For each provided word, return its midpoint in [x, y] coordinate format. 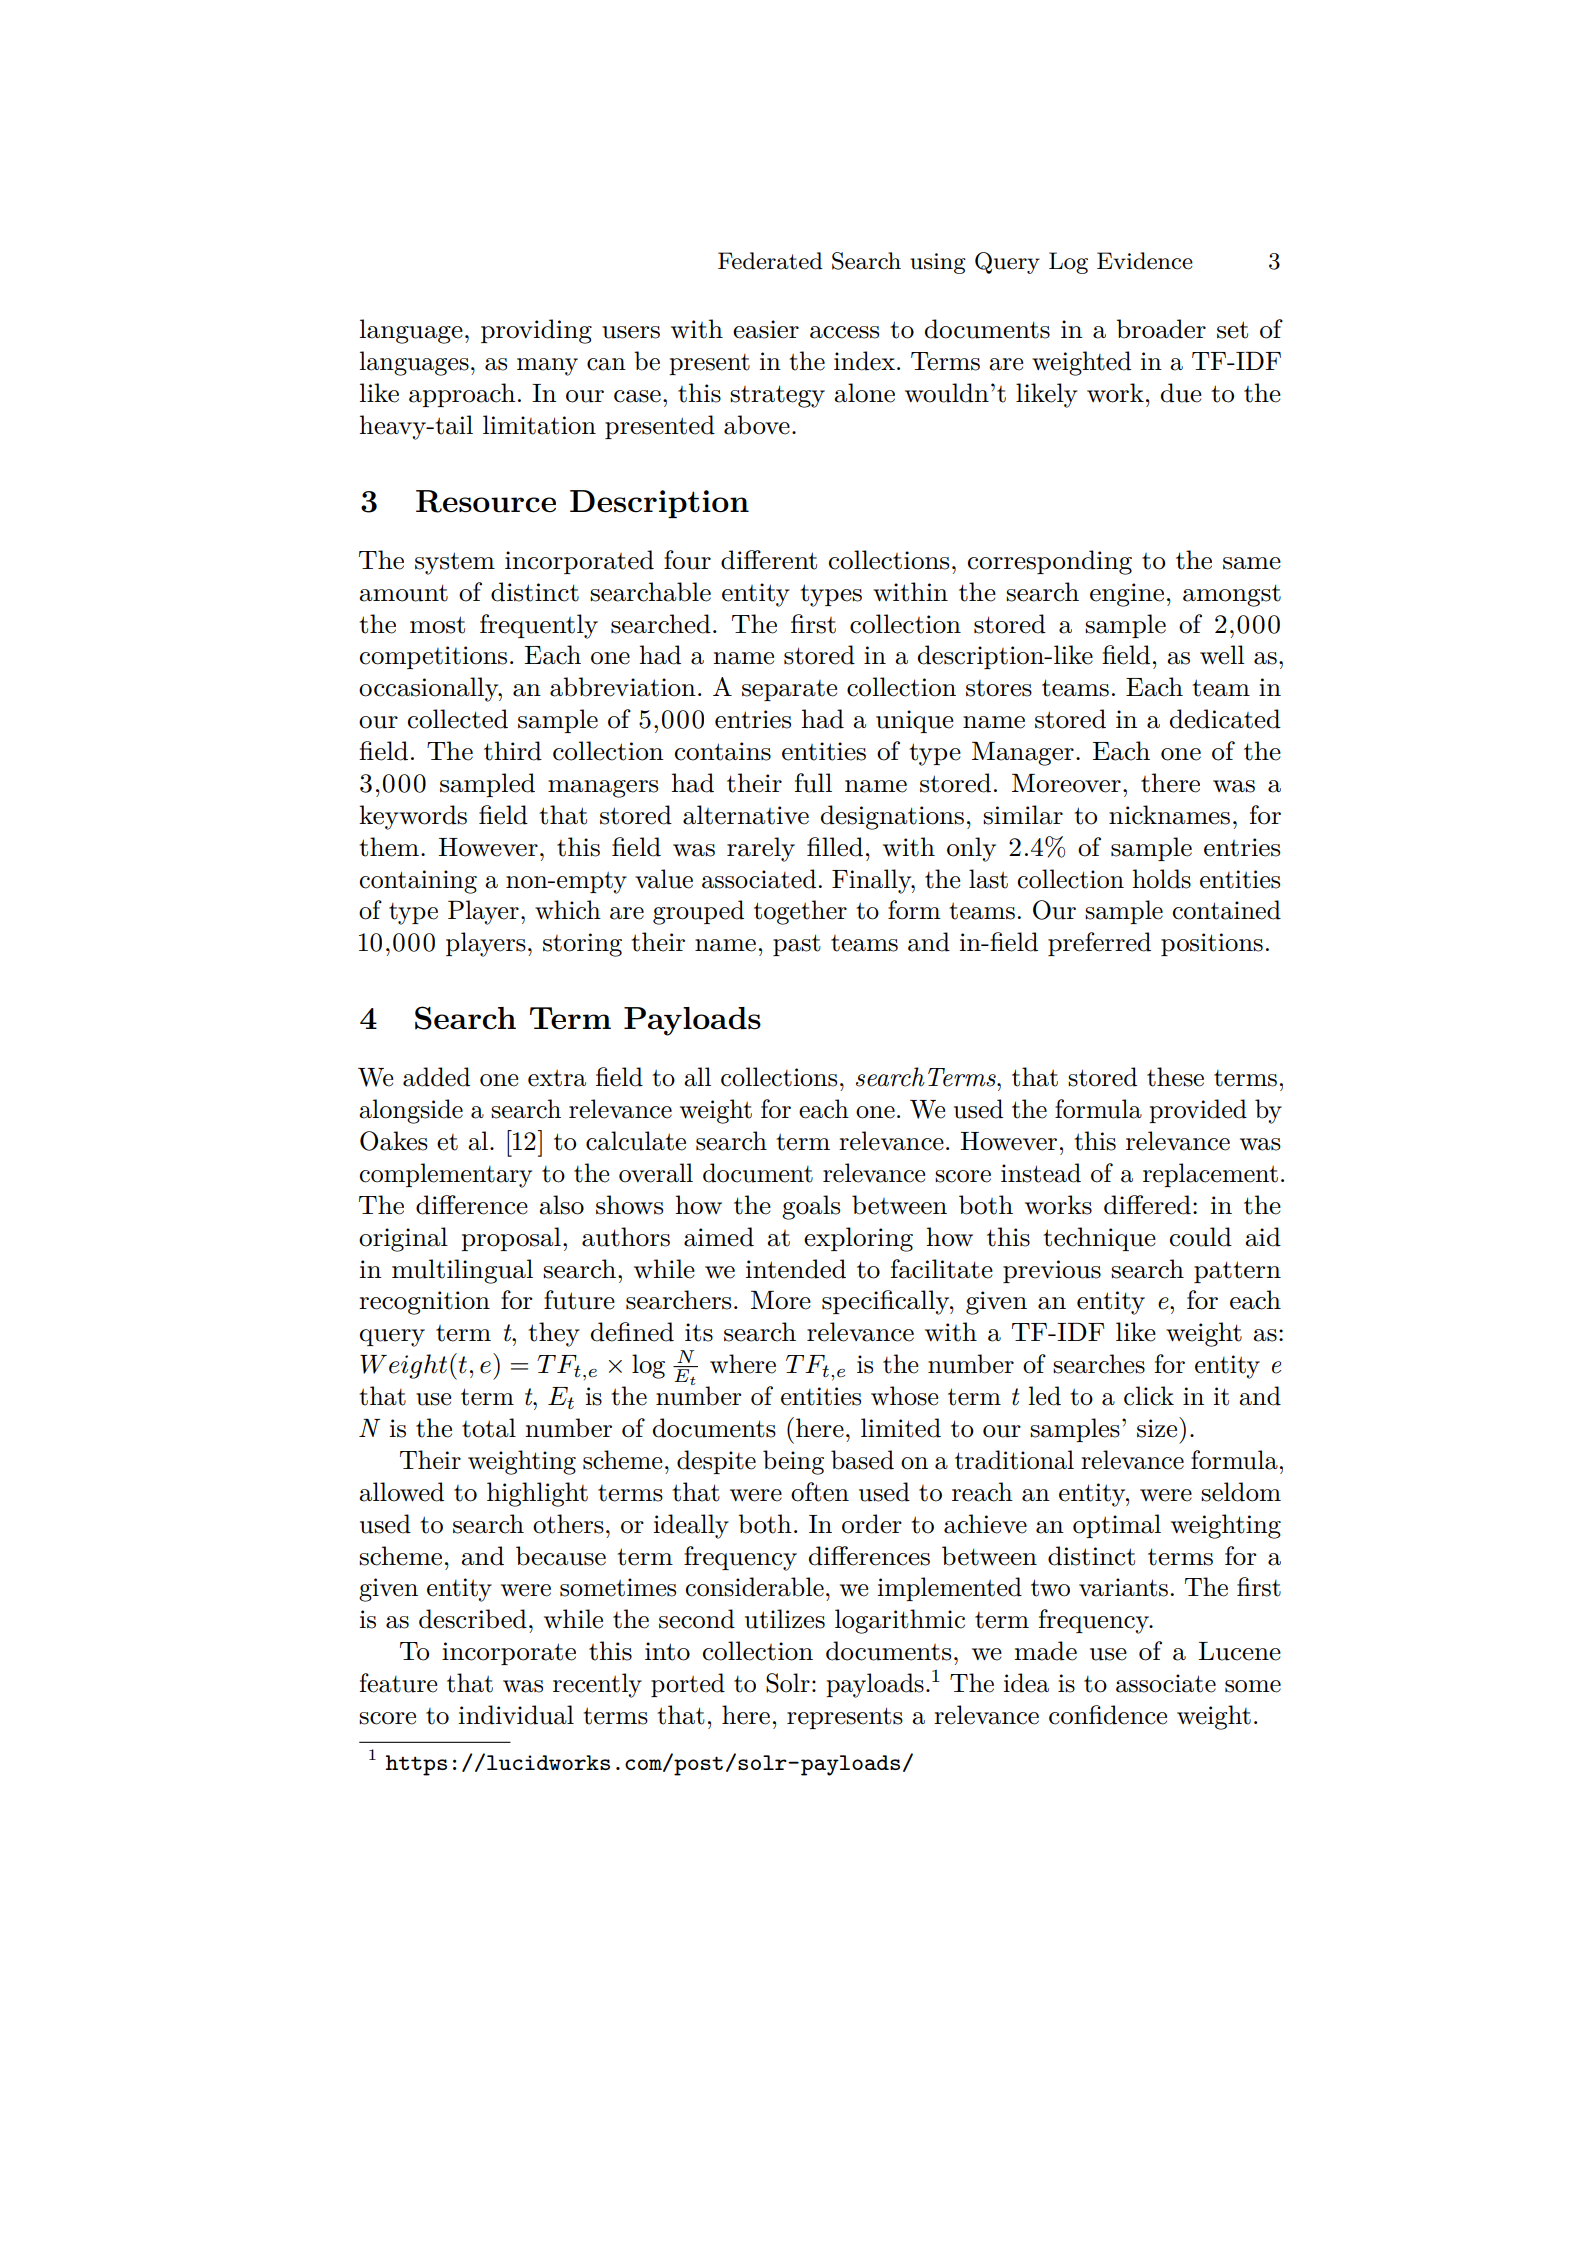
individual [516, 1715]
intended [796, 1269]
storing [582, 945]
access [844, 332]
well [1222, 655]
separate [789, 690]
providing [536, 331]
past [797, 945]
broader [1161, 329]
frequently [539, 626]
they [554, 1334]
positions [1212, 944]
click [1149, 1396]
